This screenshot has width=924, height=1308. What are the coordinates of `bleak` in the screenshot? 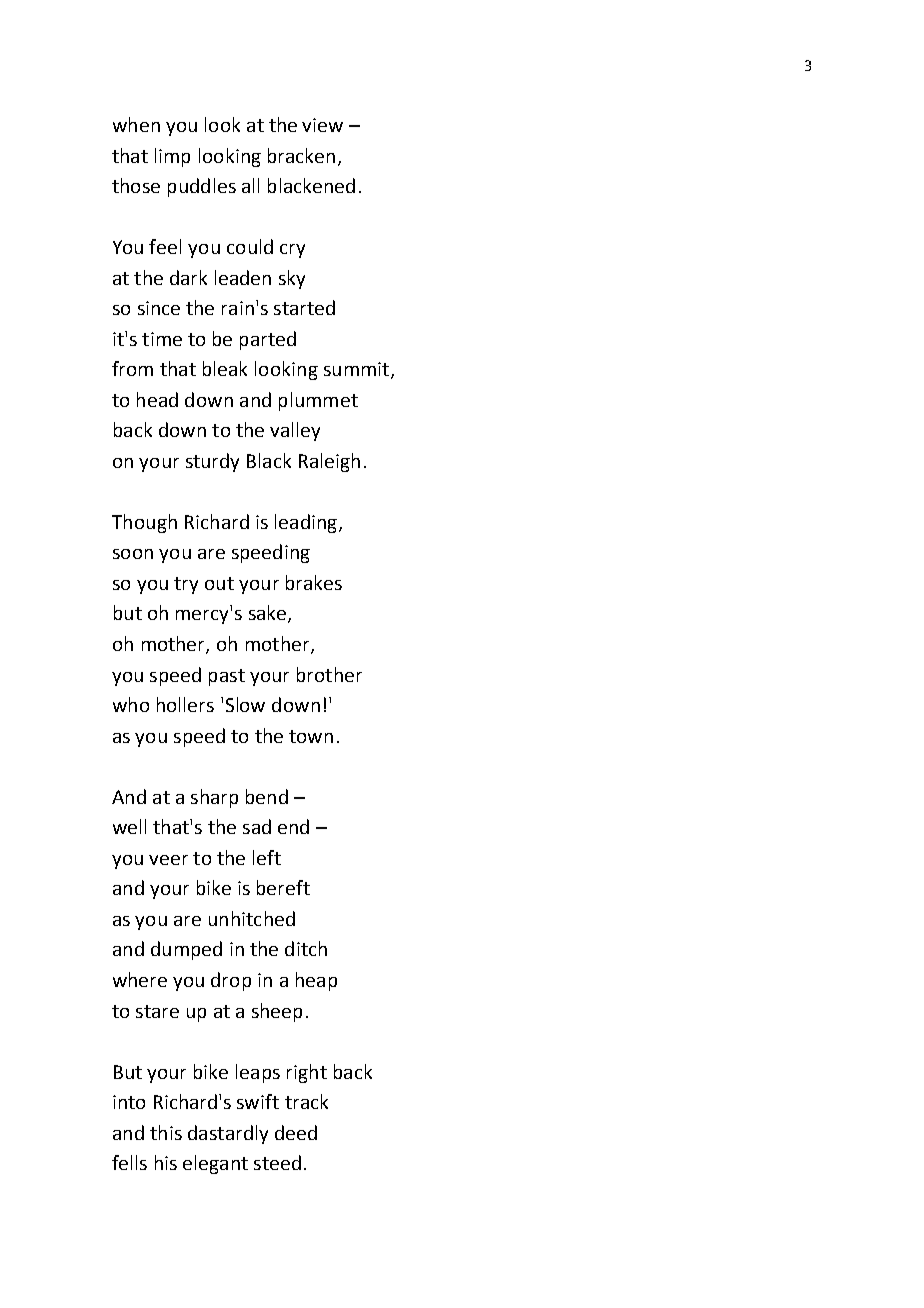 It's located at (225, 368).
